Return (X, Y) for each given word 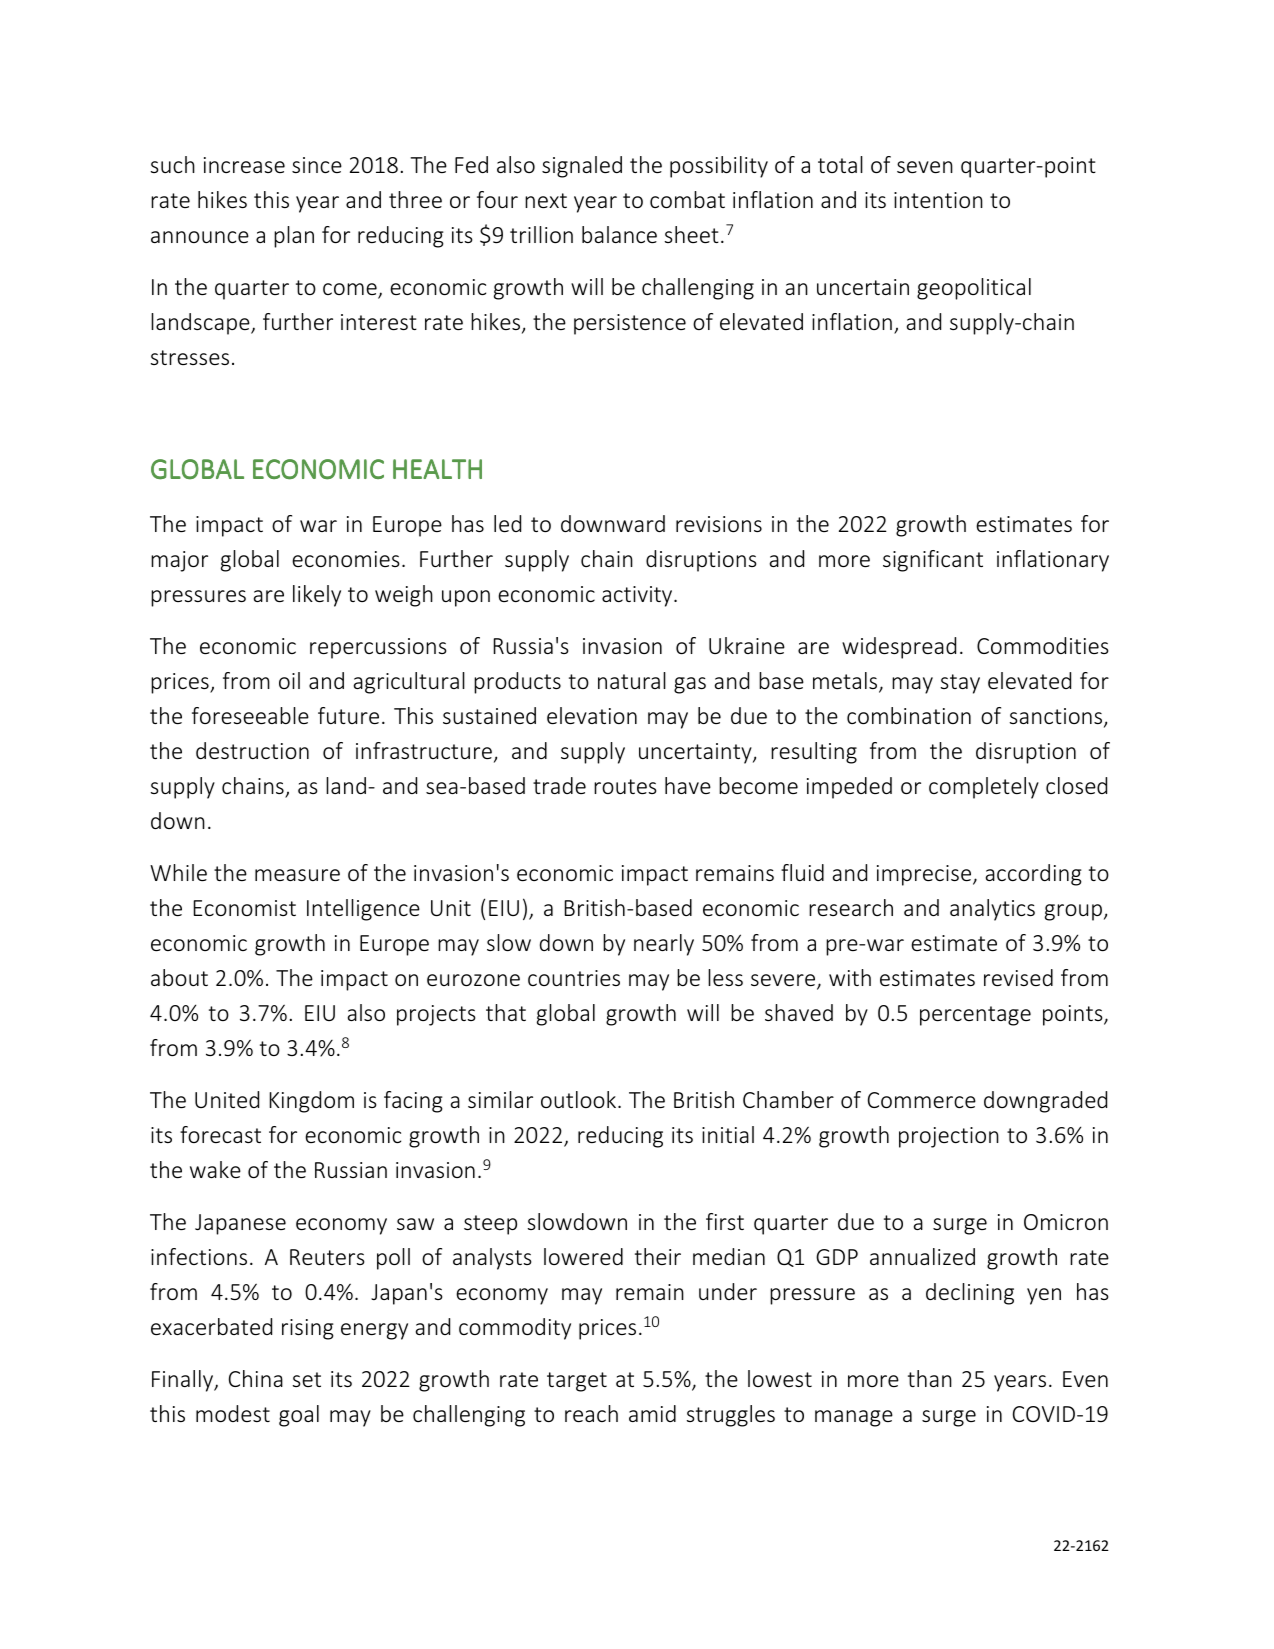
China (256, 1378)
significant (933, 561)
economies (346, 559)
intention (938, 200)
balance (619, 234)
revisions (719, 524)
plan (294, 237)
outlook (580, 1099)
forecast (220, 1134)
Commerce (922, 1100)
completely (984, 788)
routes (625, 786)
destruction (252, 750)
